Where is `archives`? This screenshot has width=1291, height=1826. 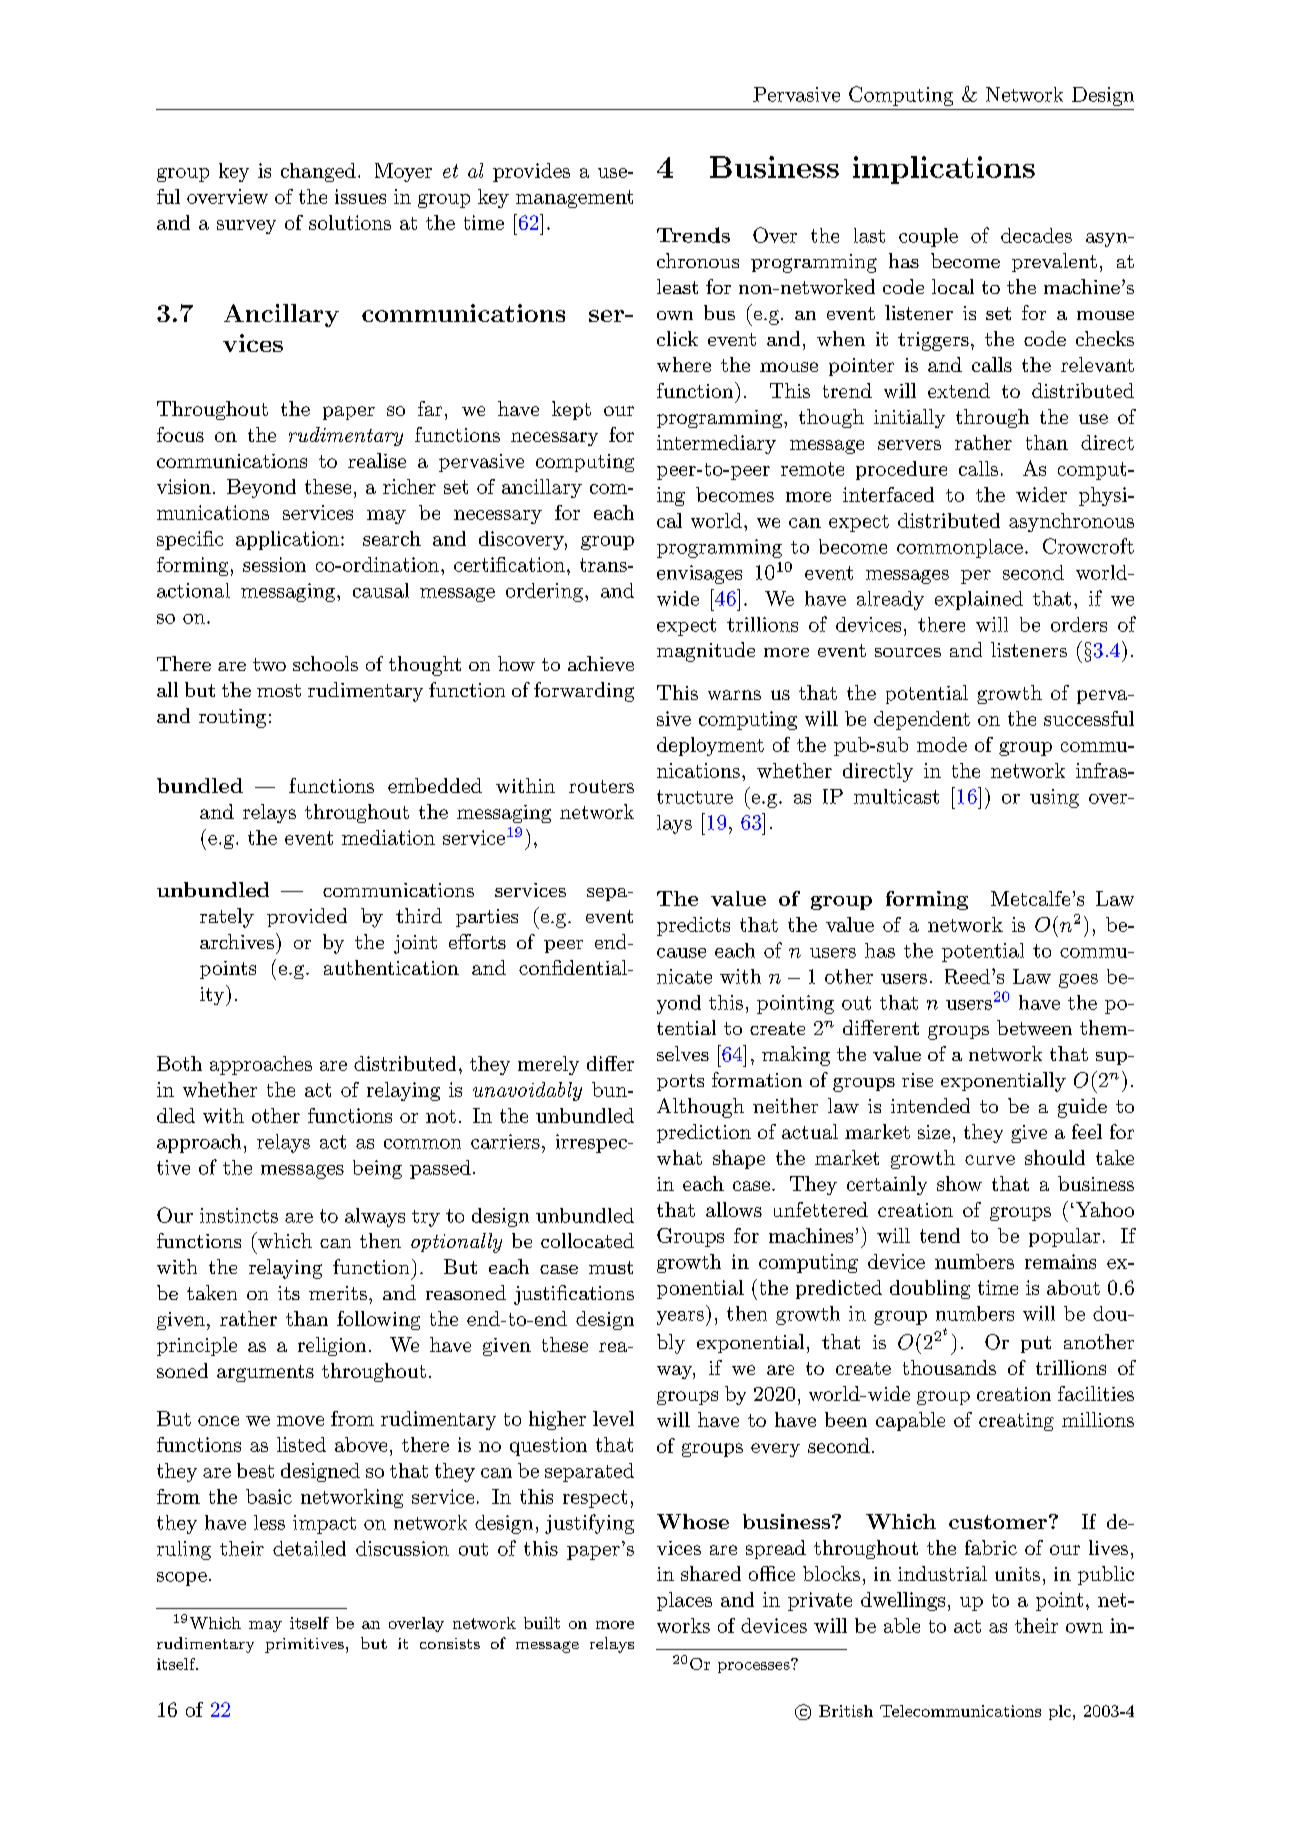
archives is located at coordinates (237, 941).
